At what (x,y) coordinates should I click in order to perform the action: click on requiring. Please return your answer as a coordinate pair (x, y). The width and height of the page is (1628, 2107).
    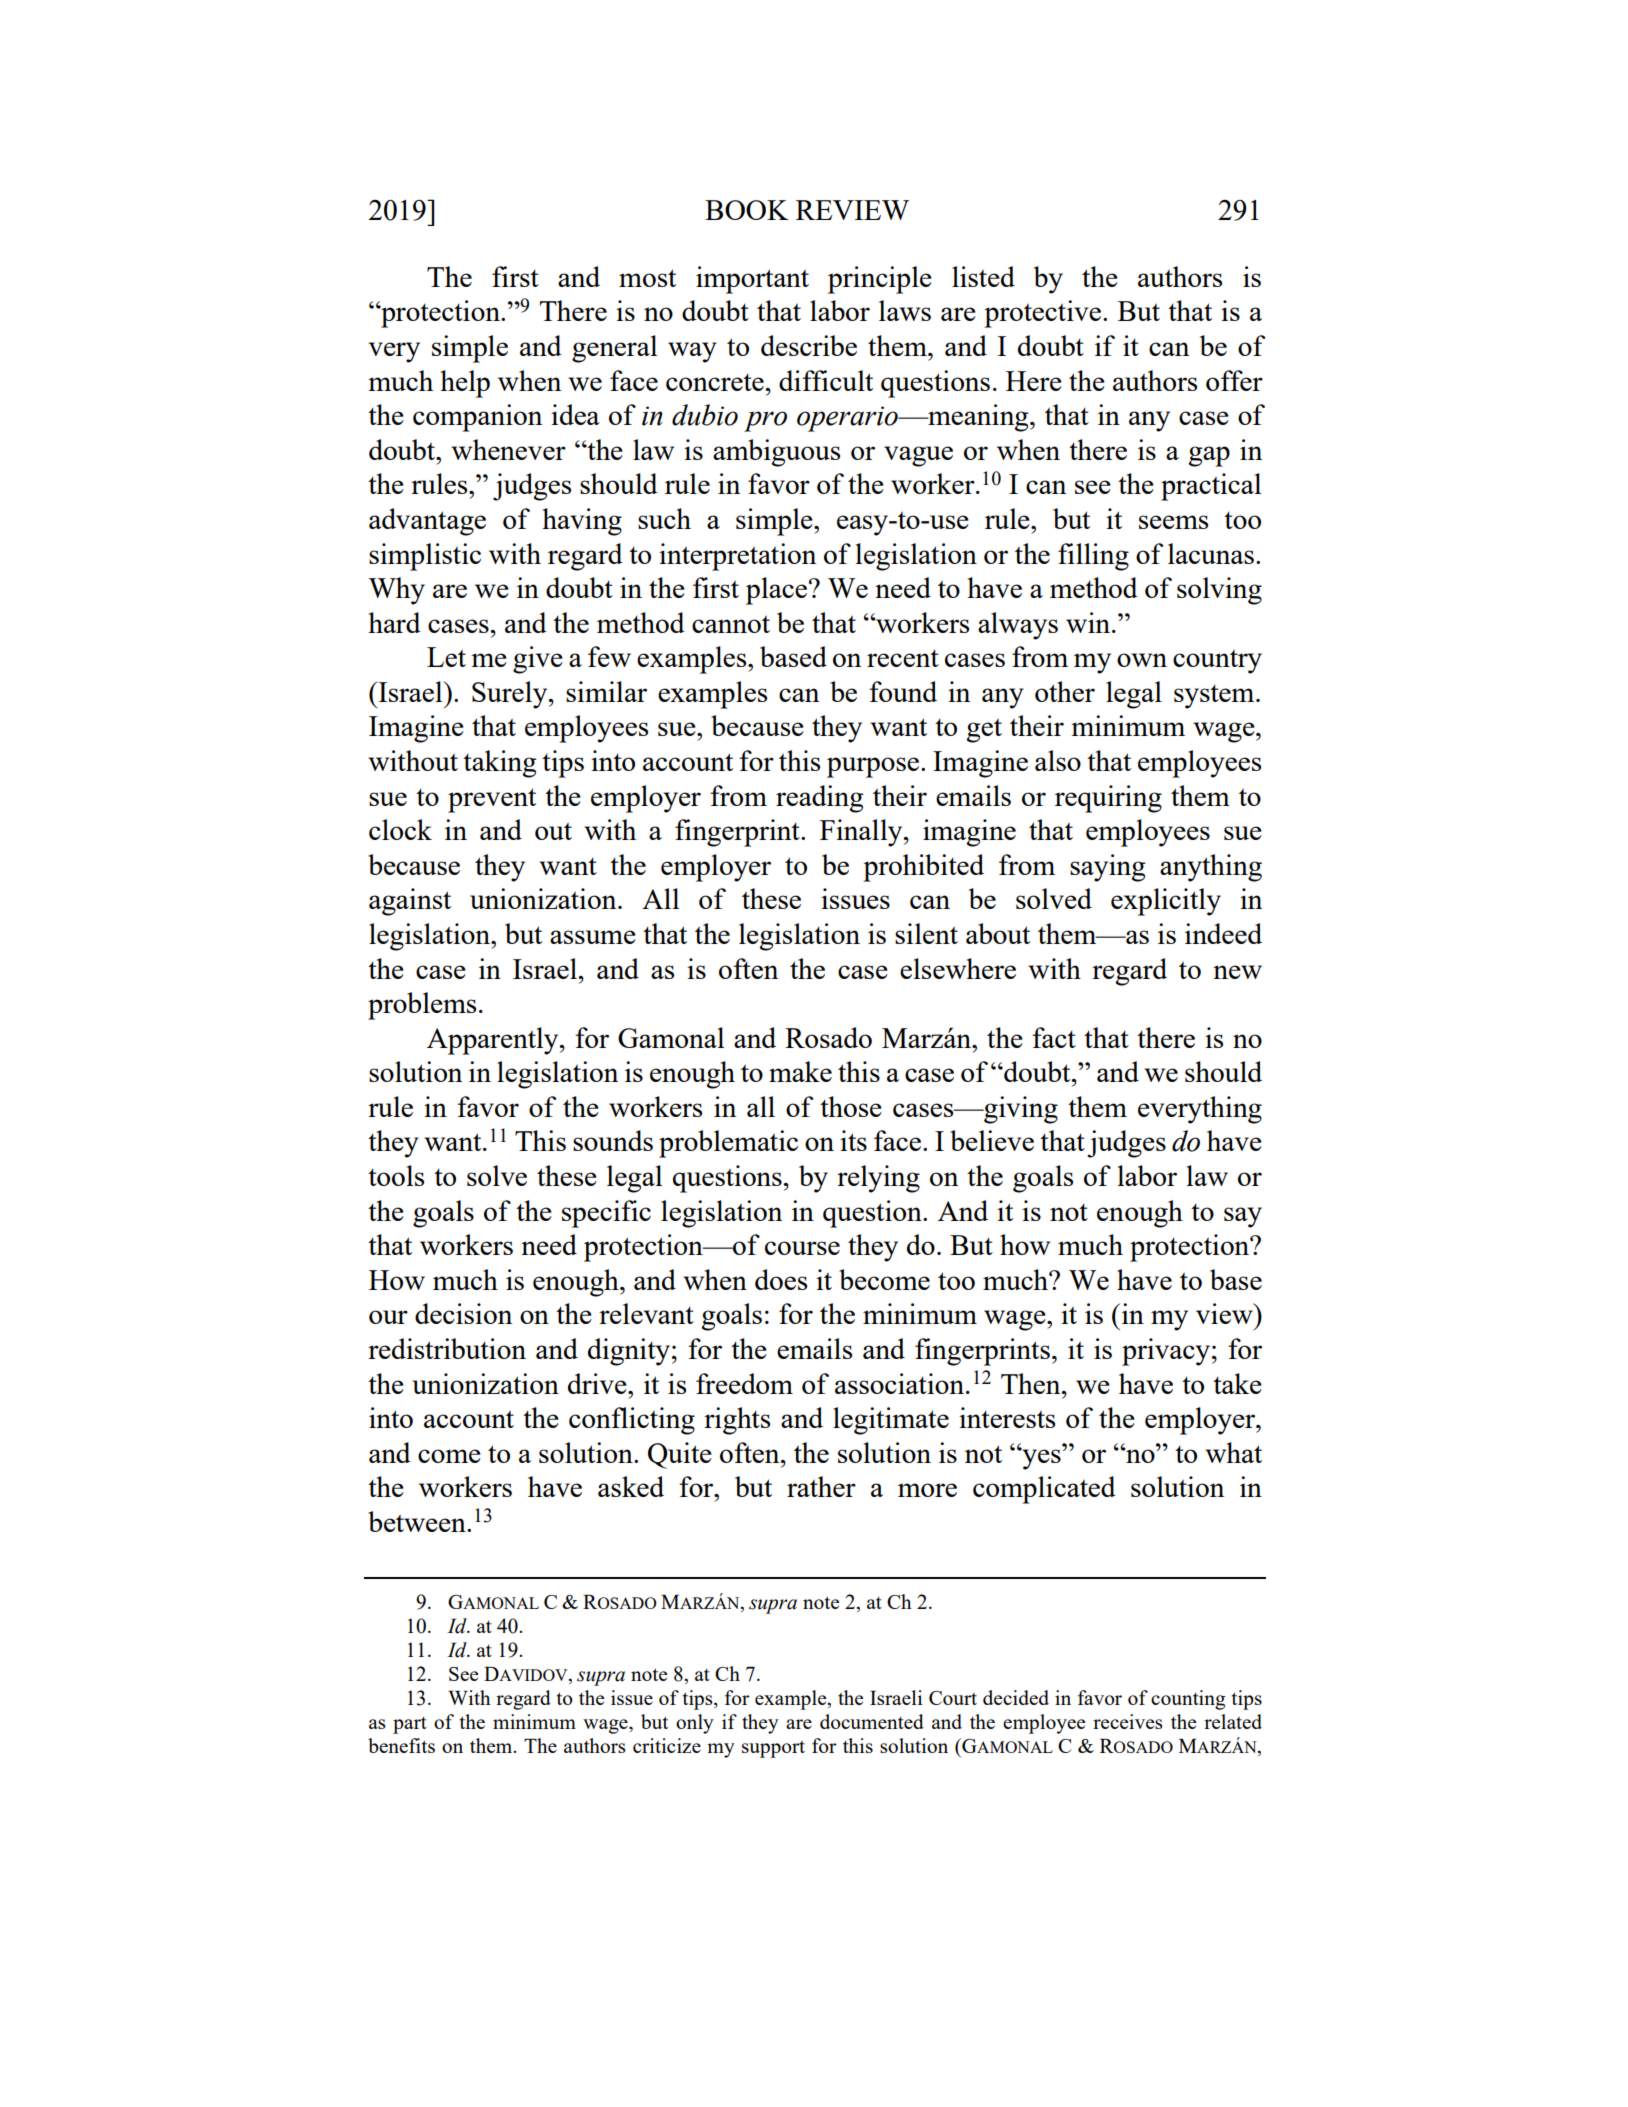
    Looking at the image, I should click on (1108, 799).
